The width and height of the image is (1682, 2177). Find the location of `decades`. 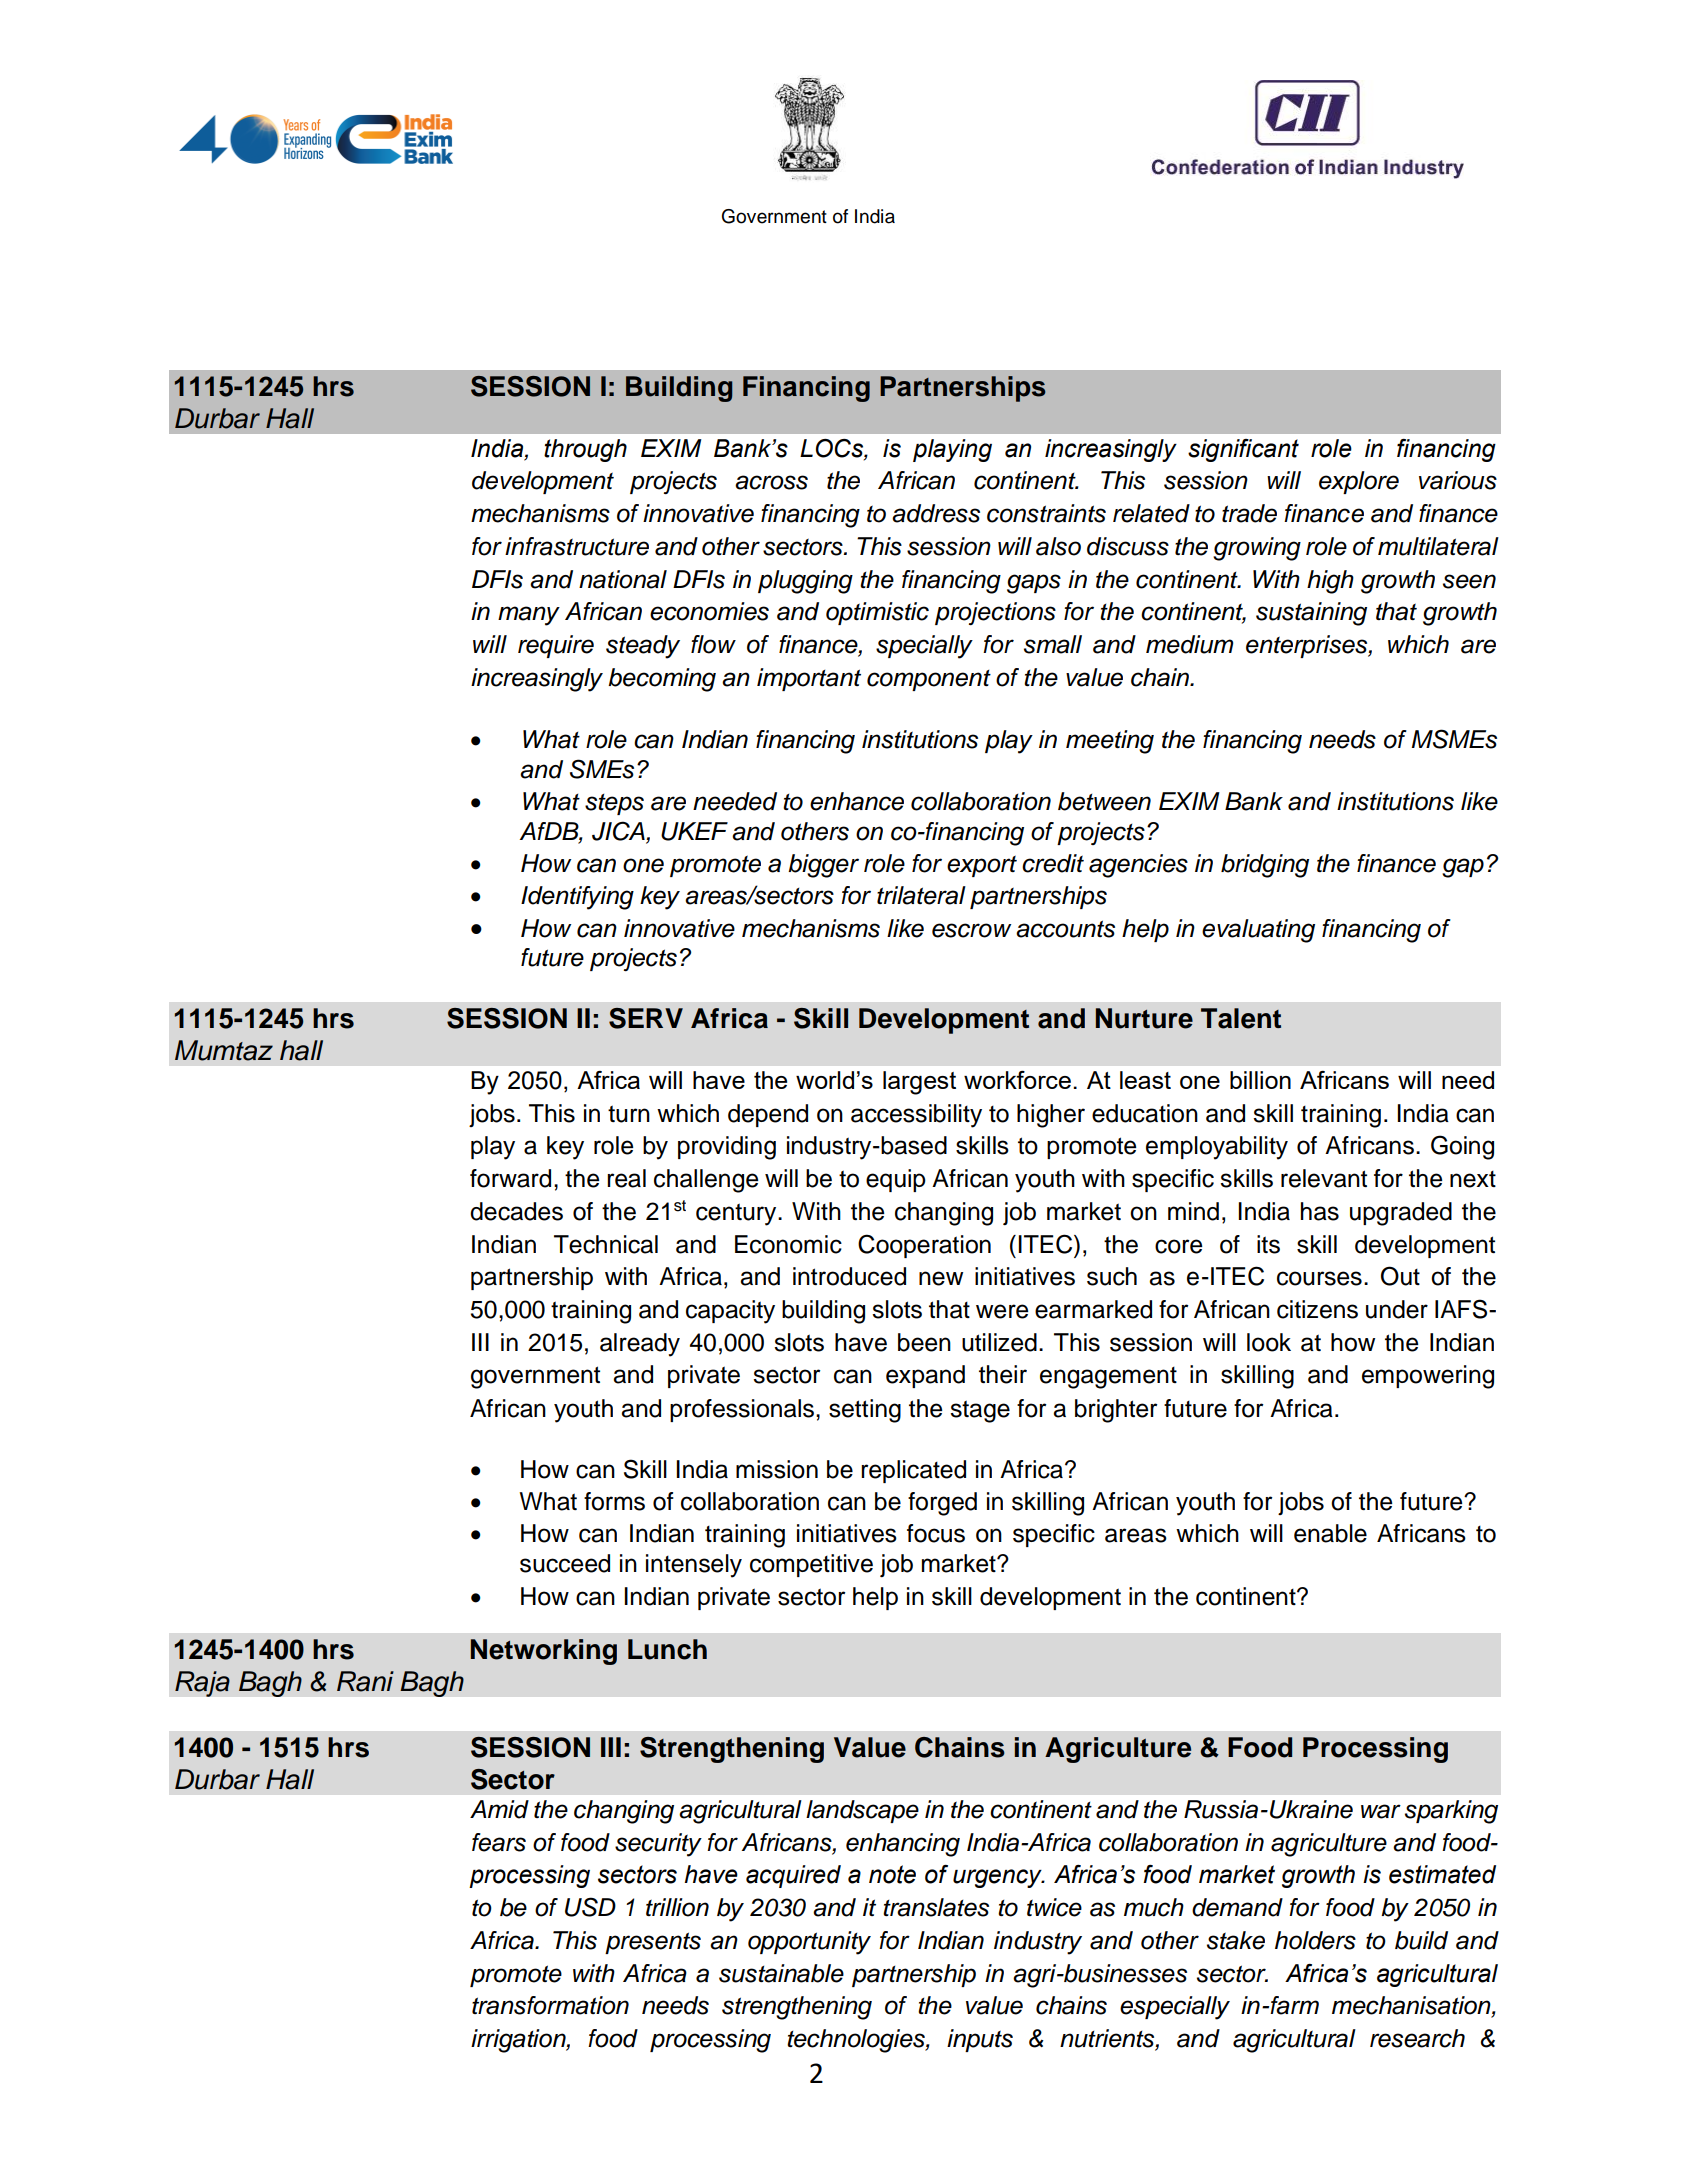

decades is located at coordinates (516, 1211).
